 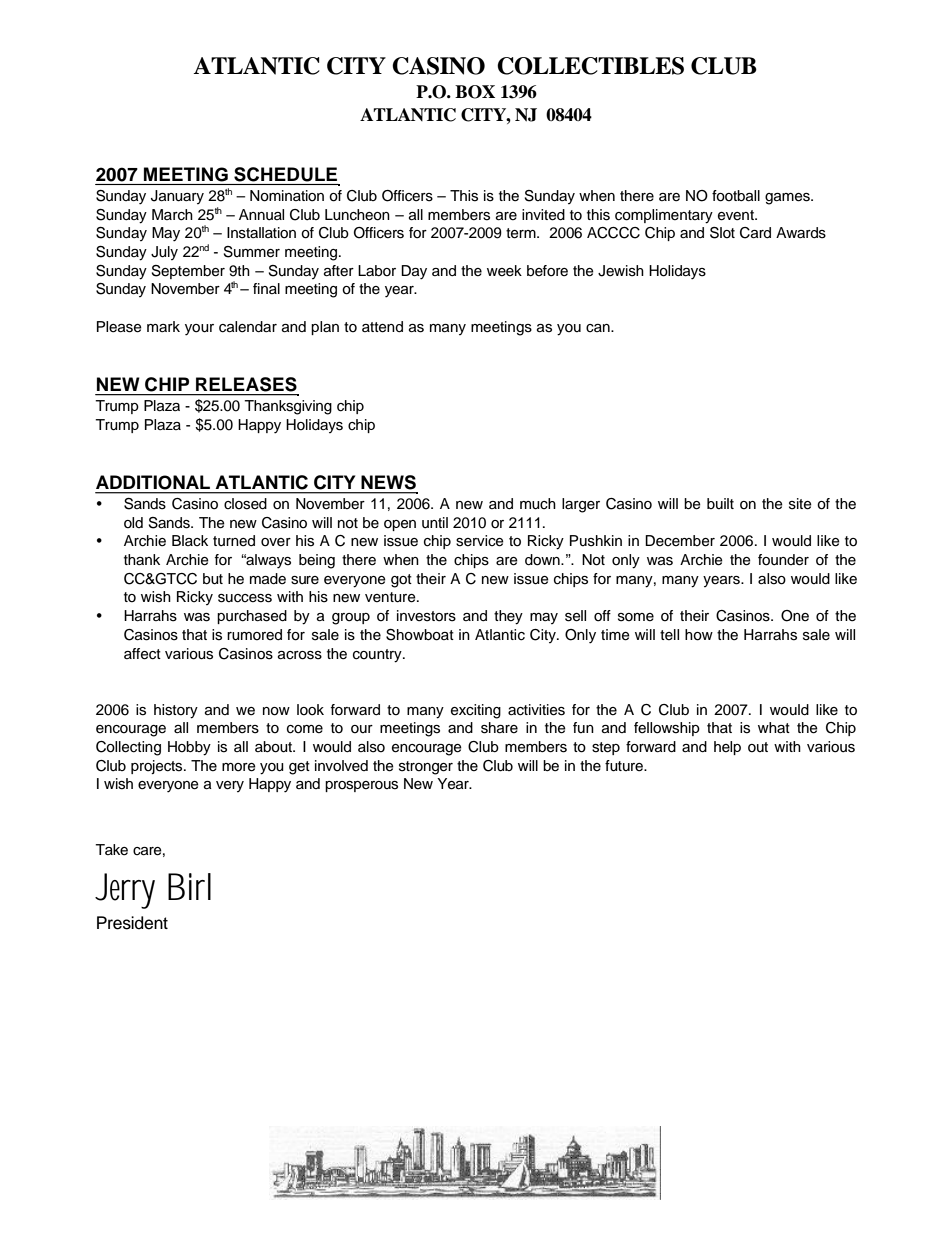 I want to click on September, so click(x=188, y=272).
